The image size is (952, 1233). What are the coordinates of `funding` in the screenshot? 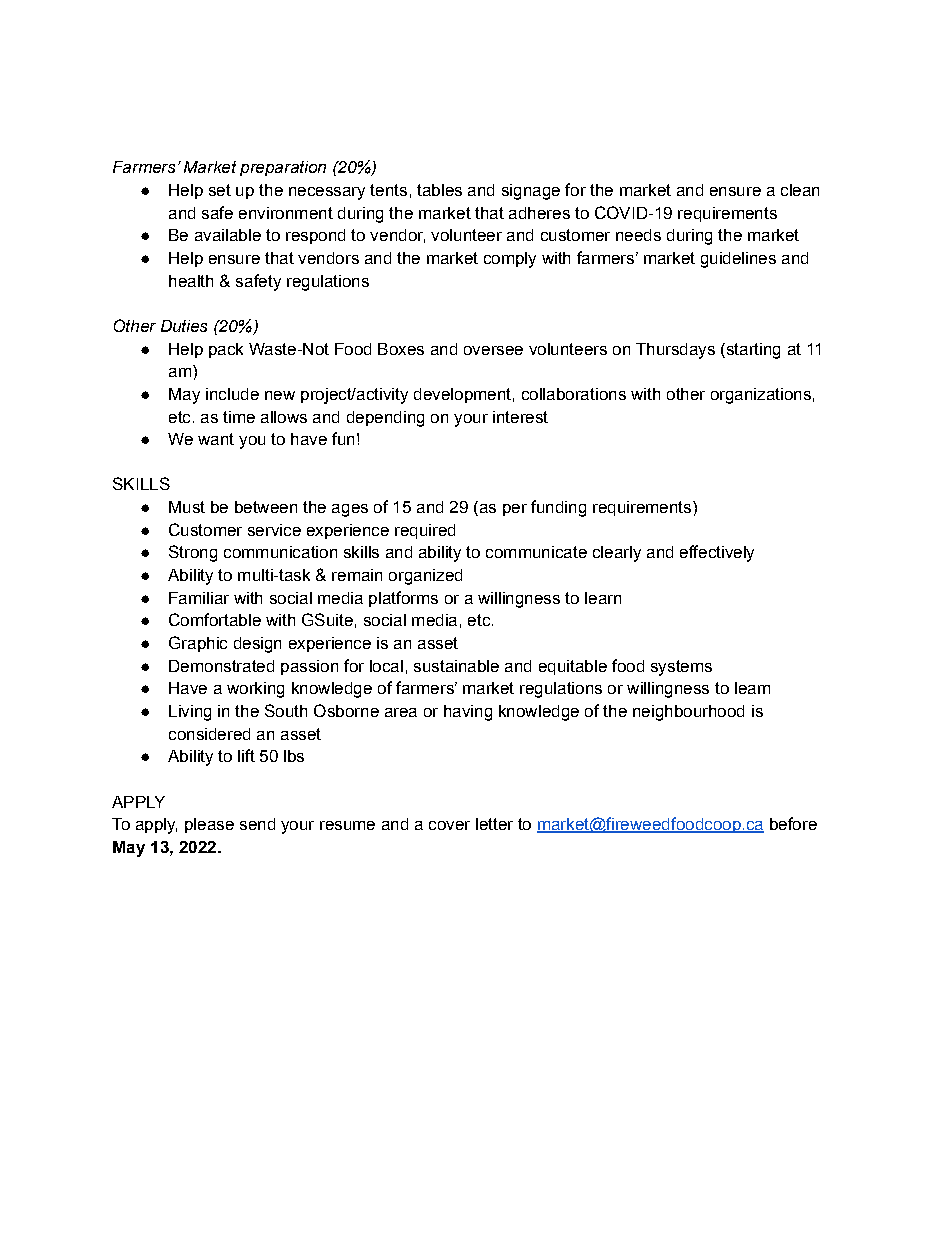 It's located at (558, 508).
